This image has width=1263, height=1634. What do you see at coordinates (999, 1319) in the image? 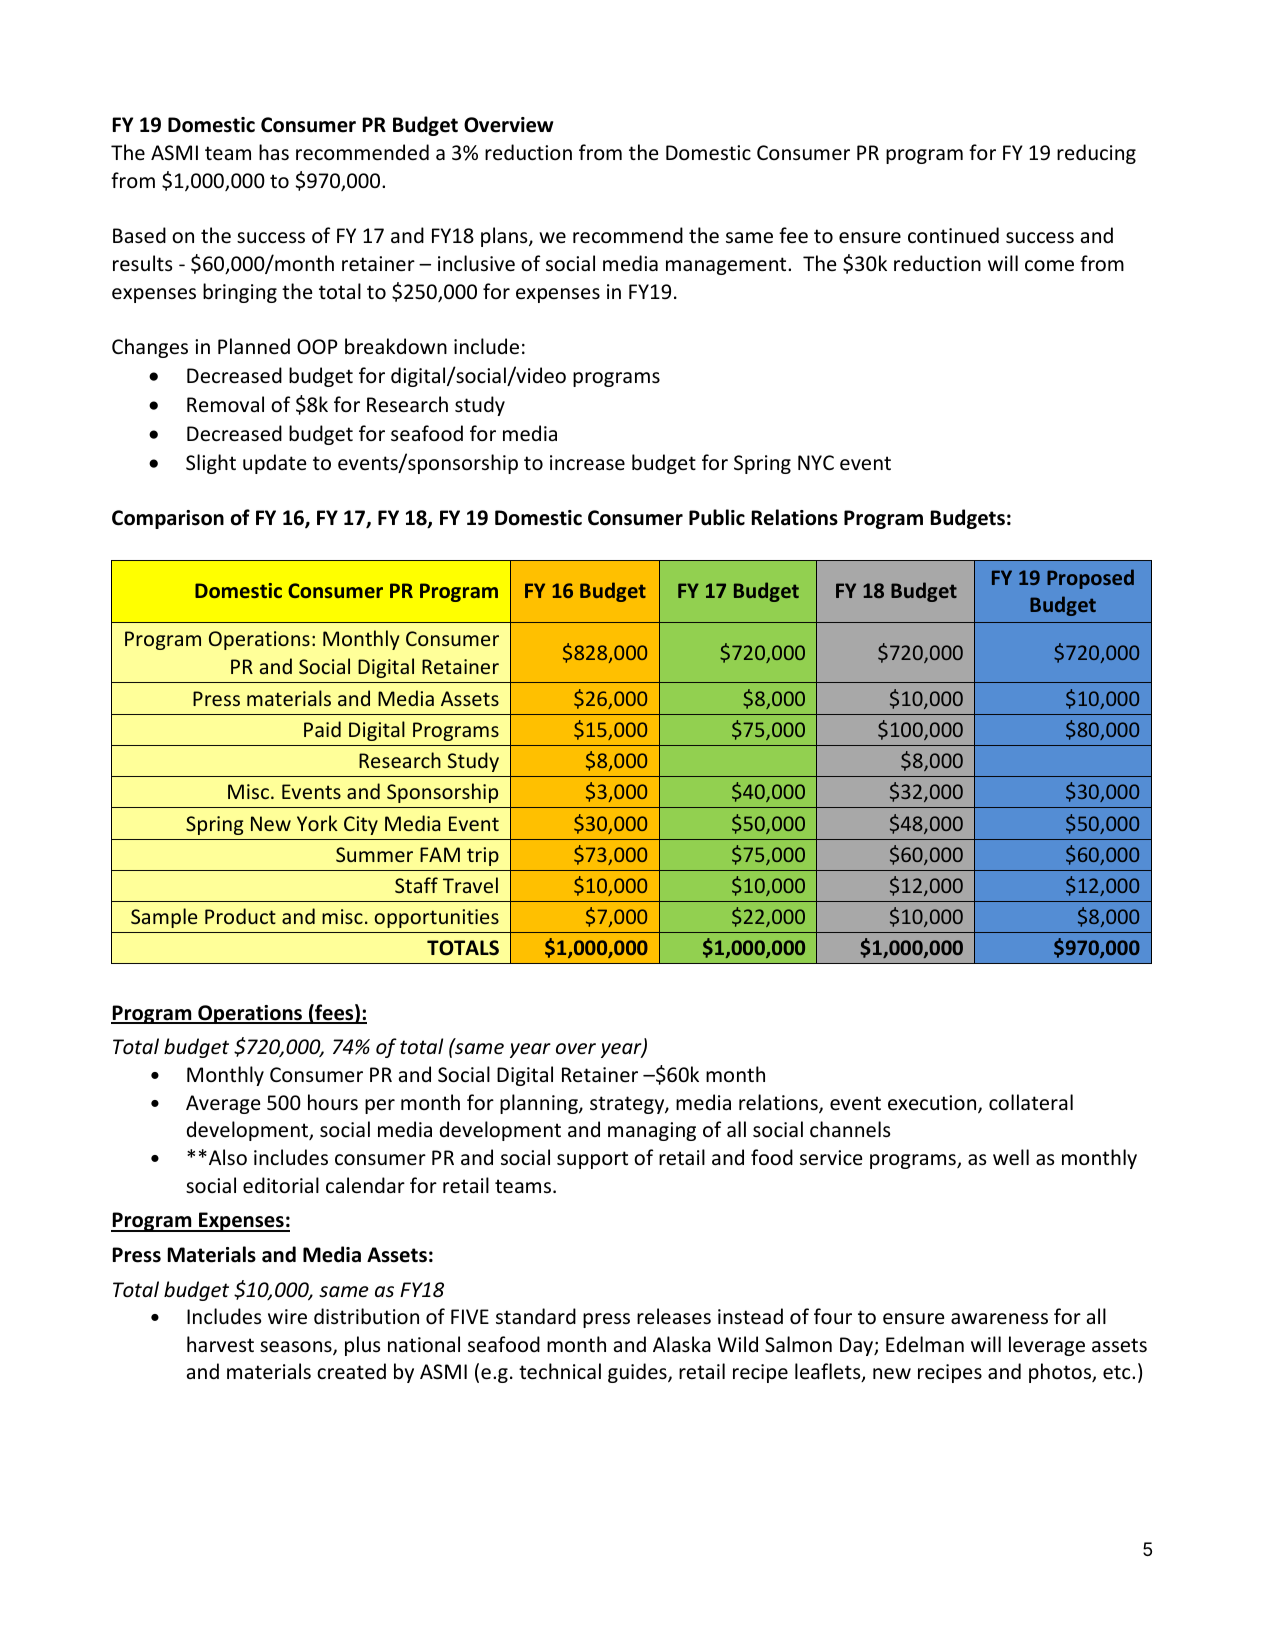
I see `awareness` at bounding box center [999, 1319].
